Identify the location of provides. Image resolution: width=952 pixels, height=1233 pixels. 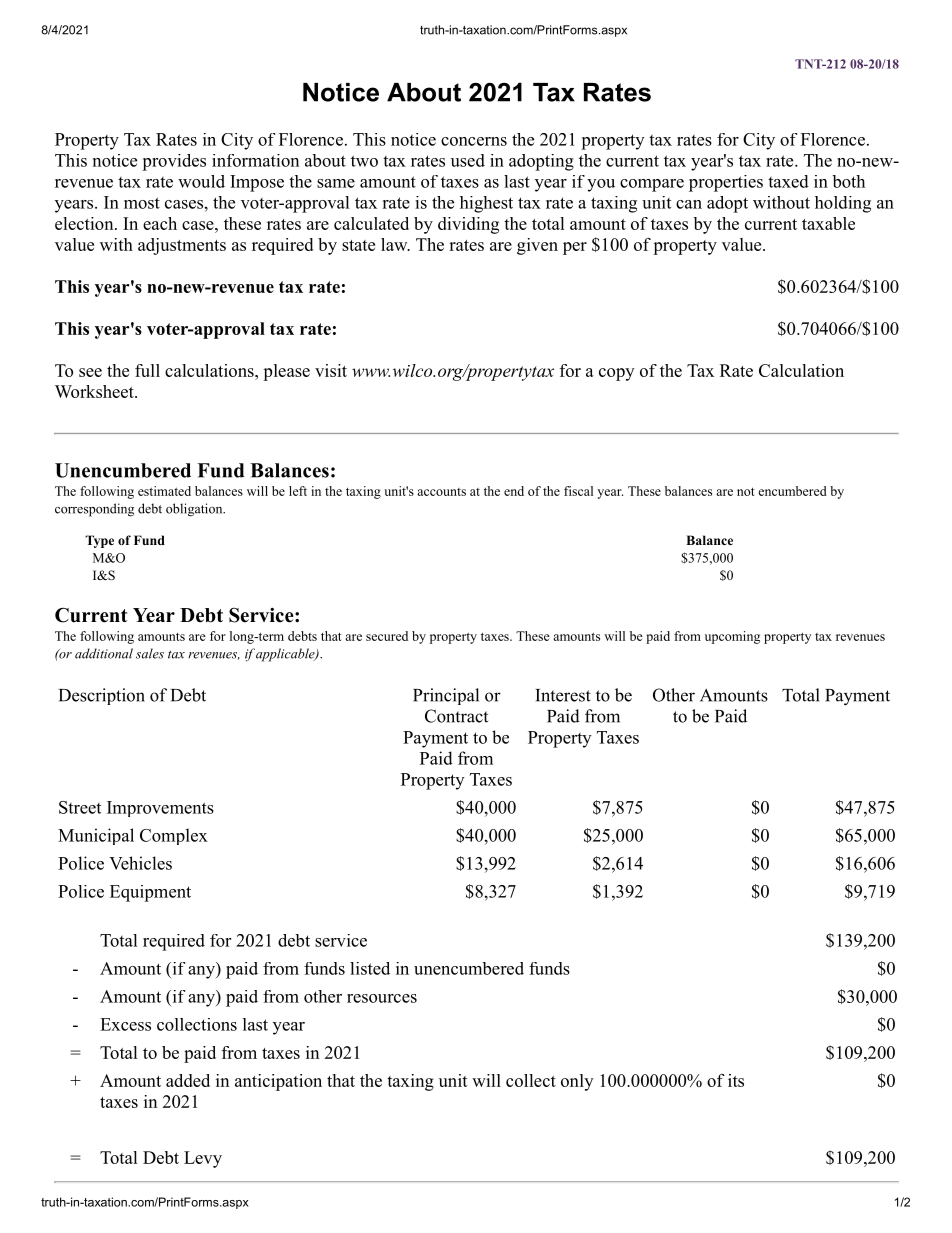
(174, 162).
